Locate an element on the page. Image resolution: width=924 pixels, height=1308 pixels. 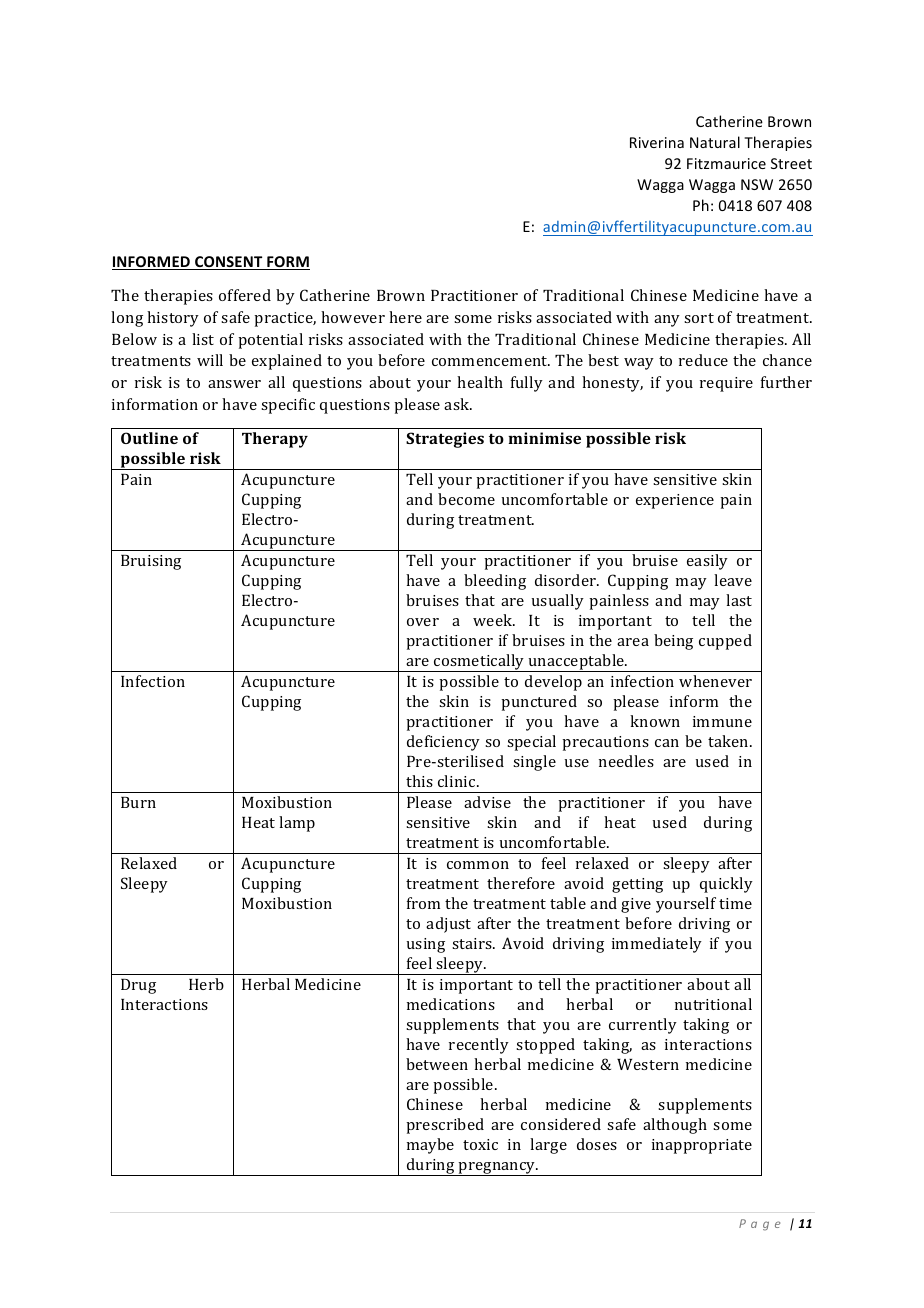
answer is located at coordinates (234, 384).
